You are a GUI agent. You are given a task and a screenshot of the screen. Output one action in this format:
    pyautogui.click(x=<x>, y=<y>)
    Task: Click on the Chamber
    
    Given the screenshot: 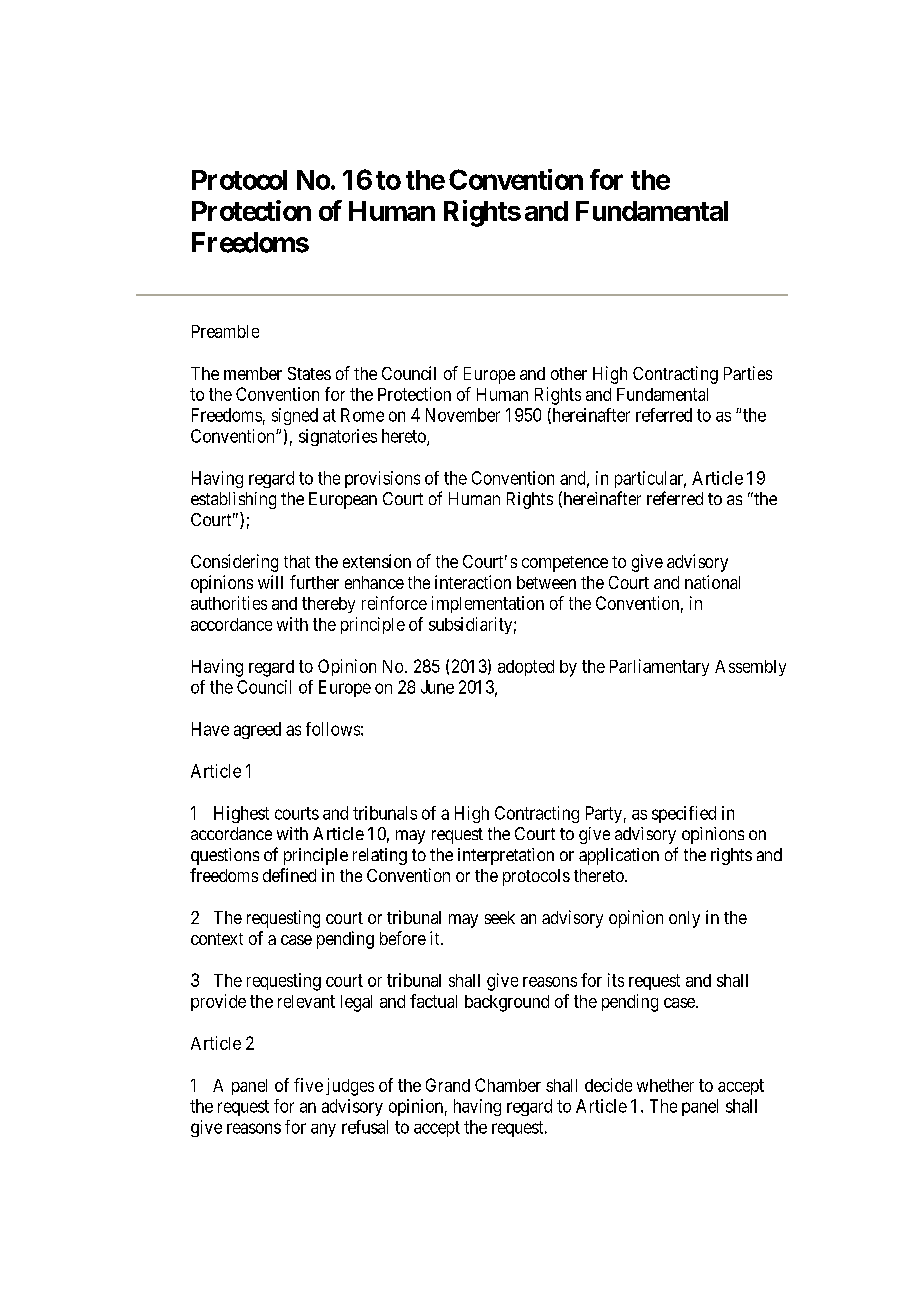 What is the action you would take?
    pyautogui.click(x=508, y=1085)
